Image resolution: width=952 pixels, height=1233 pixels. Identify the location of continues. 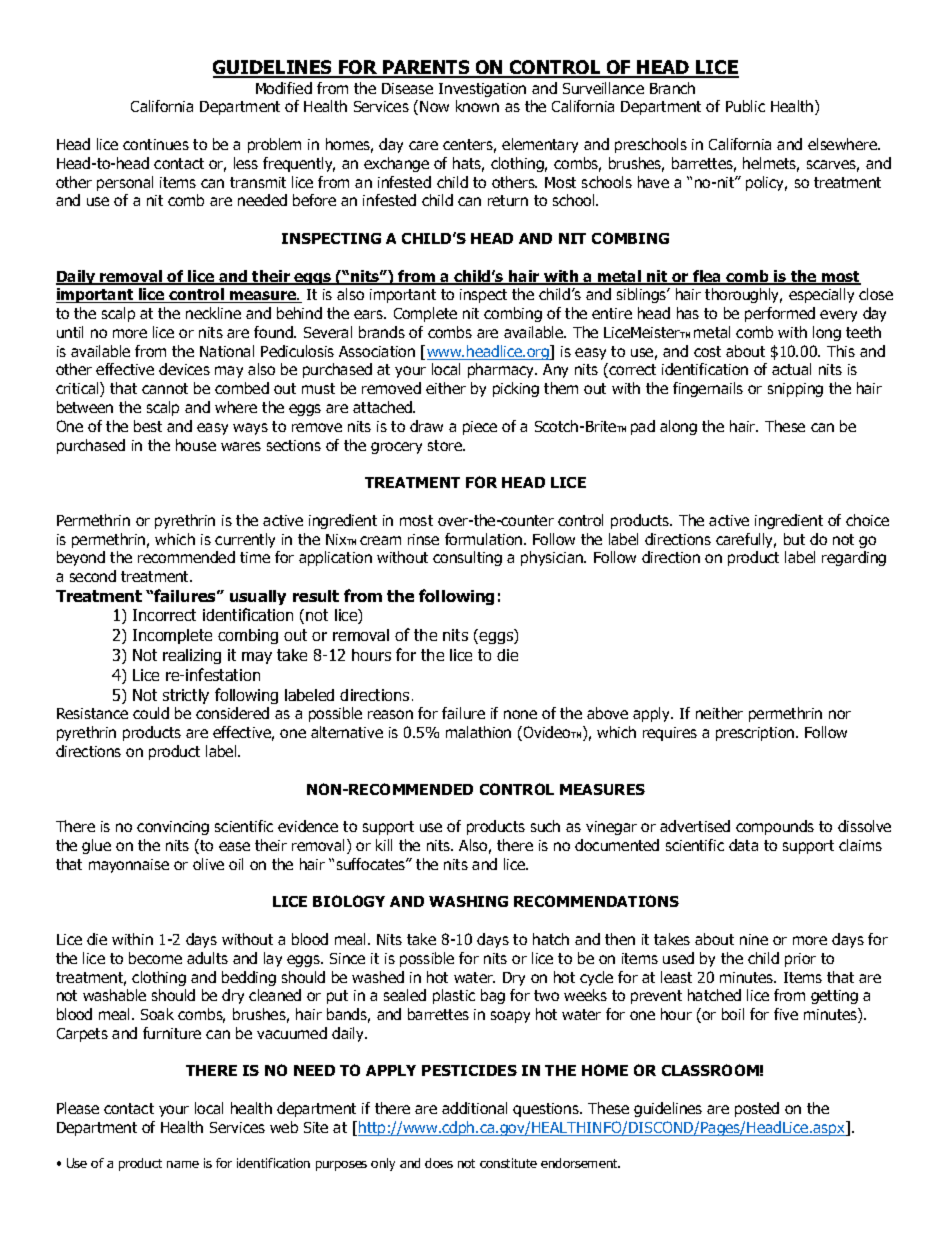
(156, 144).
